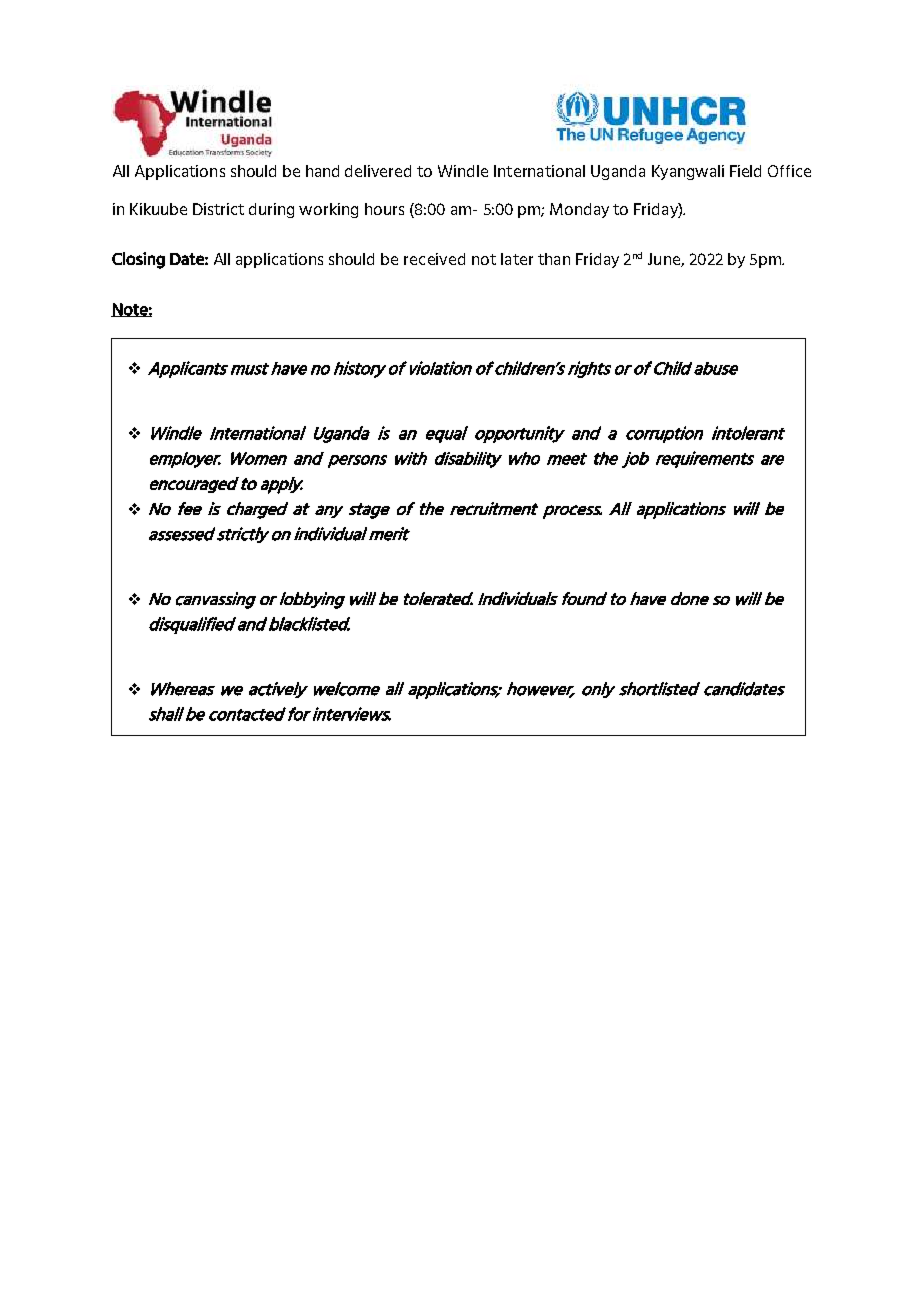 This screenshot has width=924, height=1308. I want to click on Closing, so click(138, 260).
